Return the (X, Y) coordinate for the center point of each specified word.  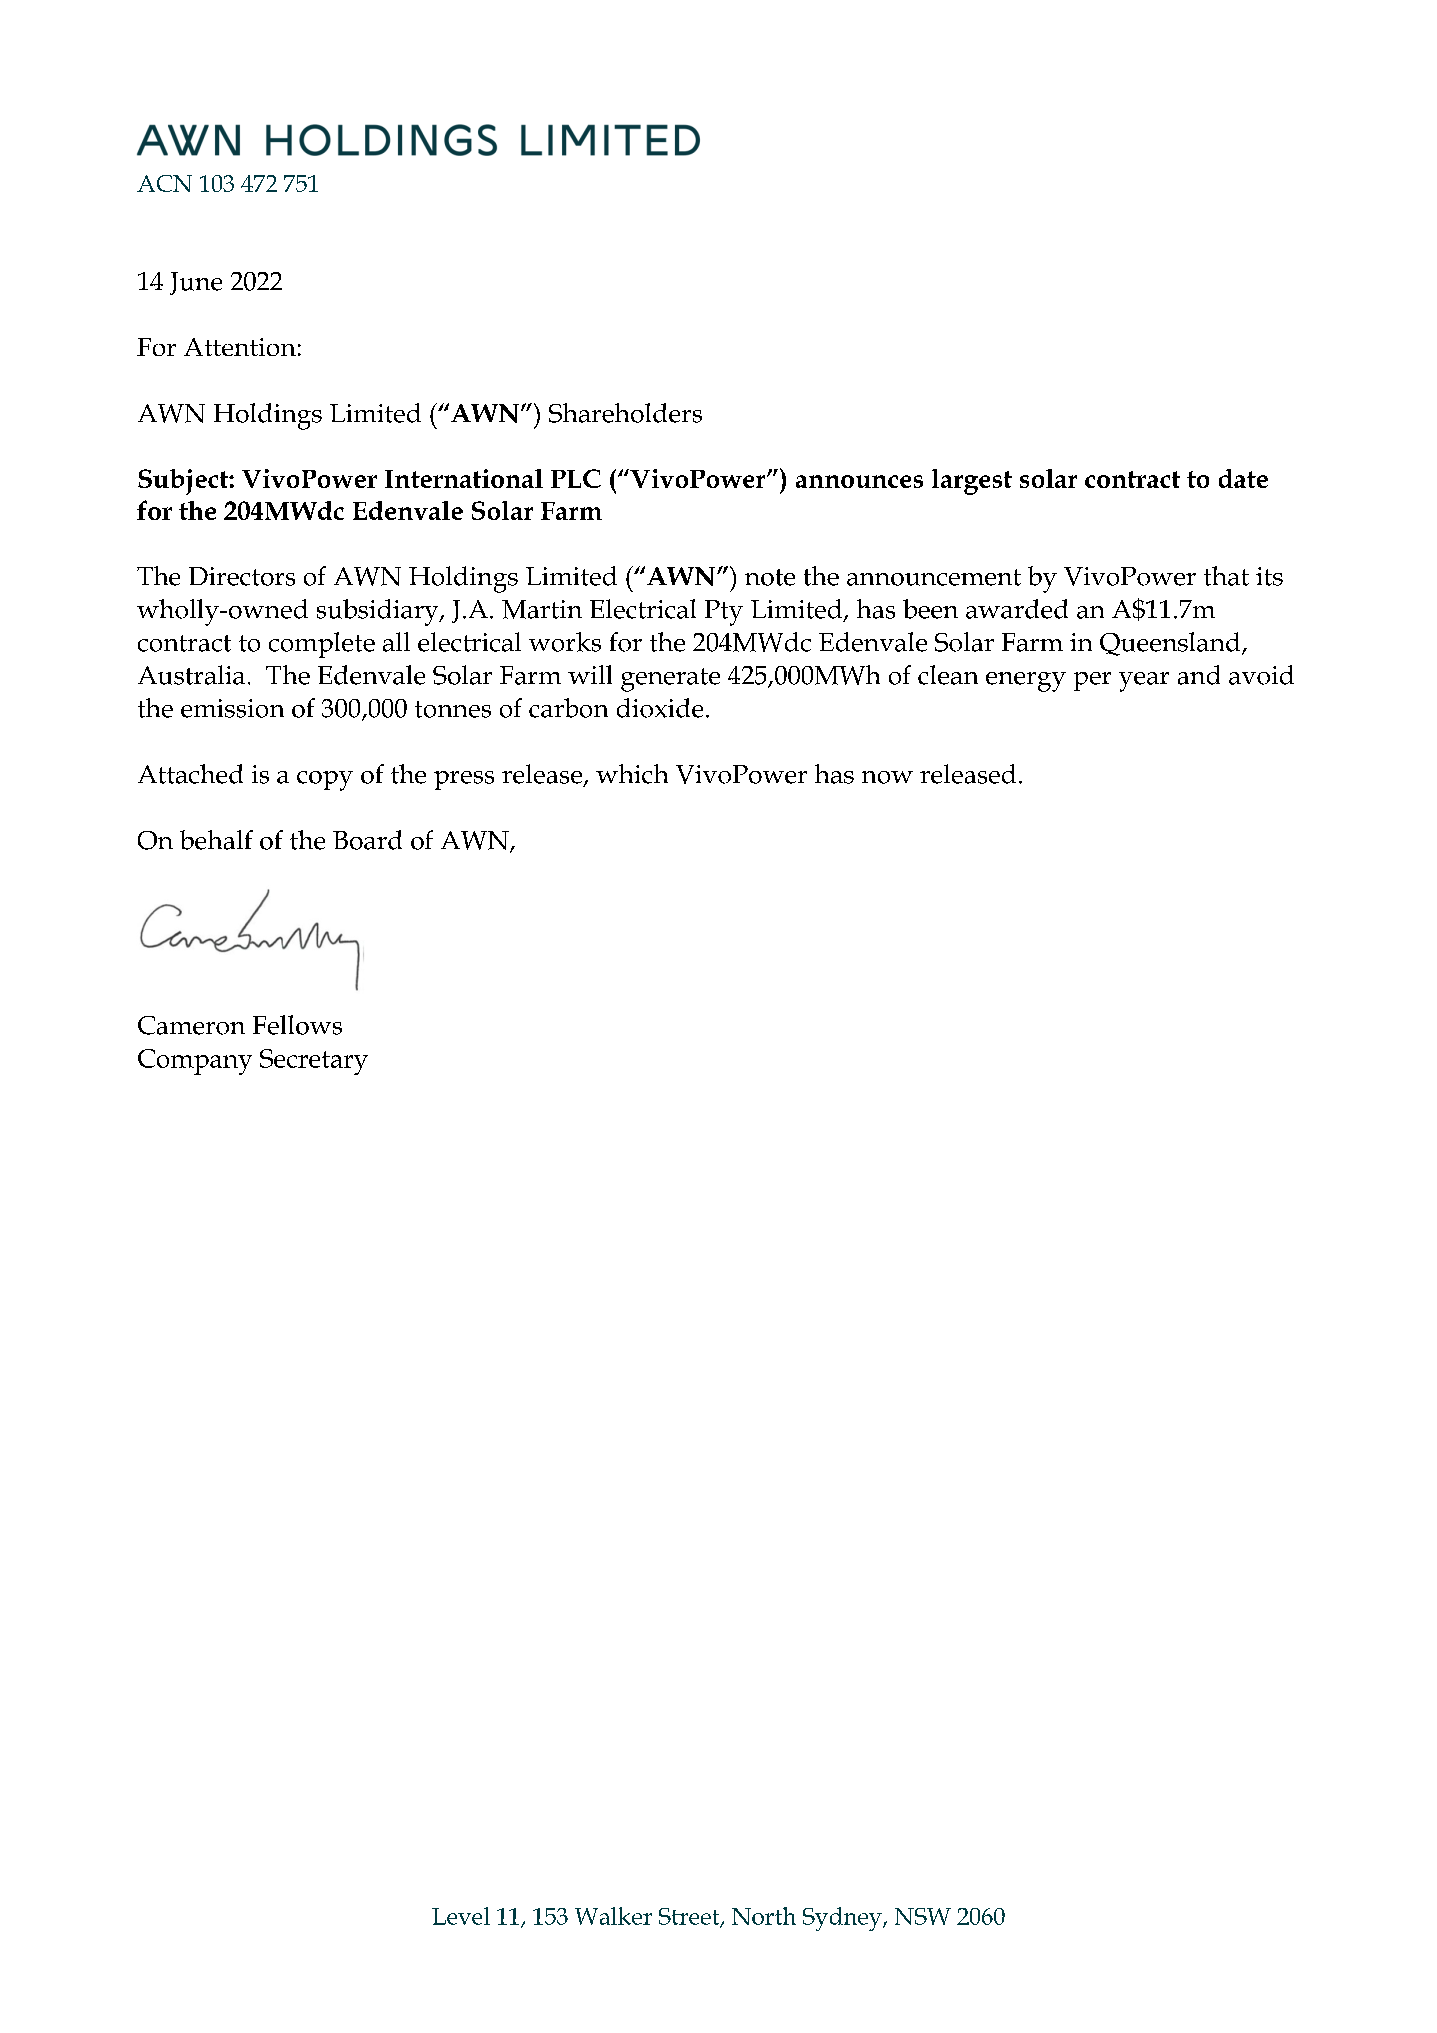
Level (461, 1916)
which (632, 774)
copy (325, 781)
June (196, 283)
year (1144, 682)
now (887, 777)
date (1243, 478)
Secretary (314, 1062)
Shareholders (625, 413)
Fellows (297, 1025)
